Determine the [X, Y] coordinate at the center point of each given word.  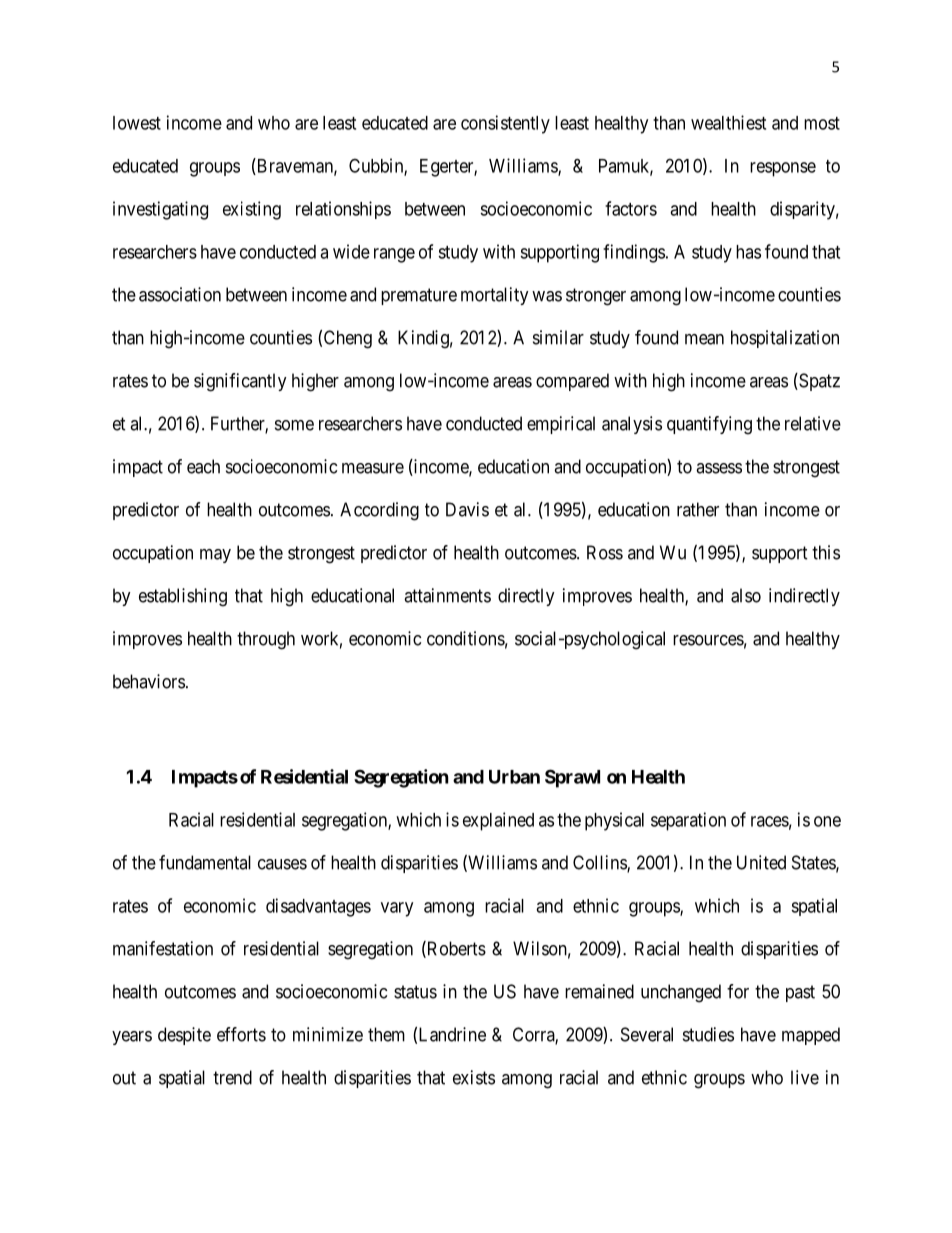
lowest [137, 123]
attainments [447, 595]
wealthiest [728, 122]
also [746, 595]
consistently [505, 124]
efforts [241, 1034]
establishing [183, 597]
